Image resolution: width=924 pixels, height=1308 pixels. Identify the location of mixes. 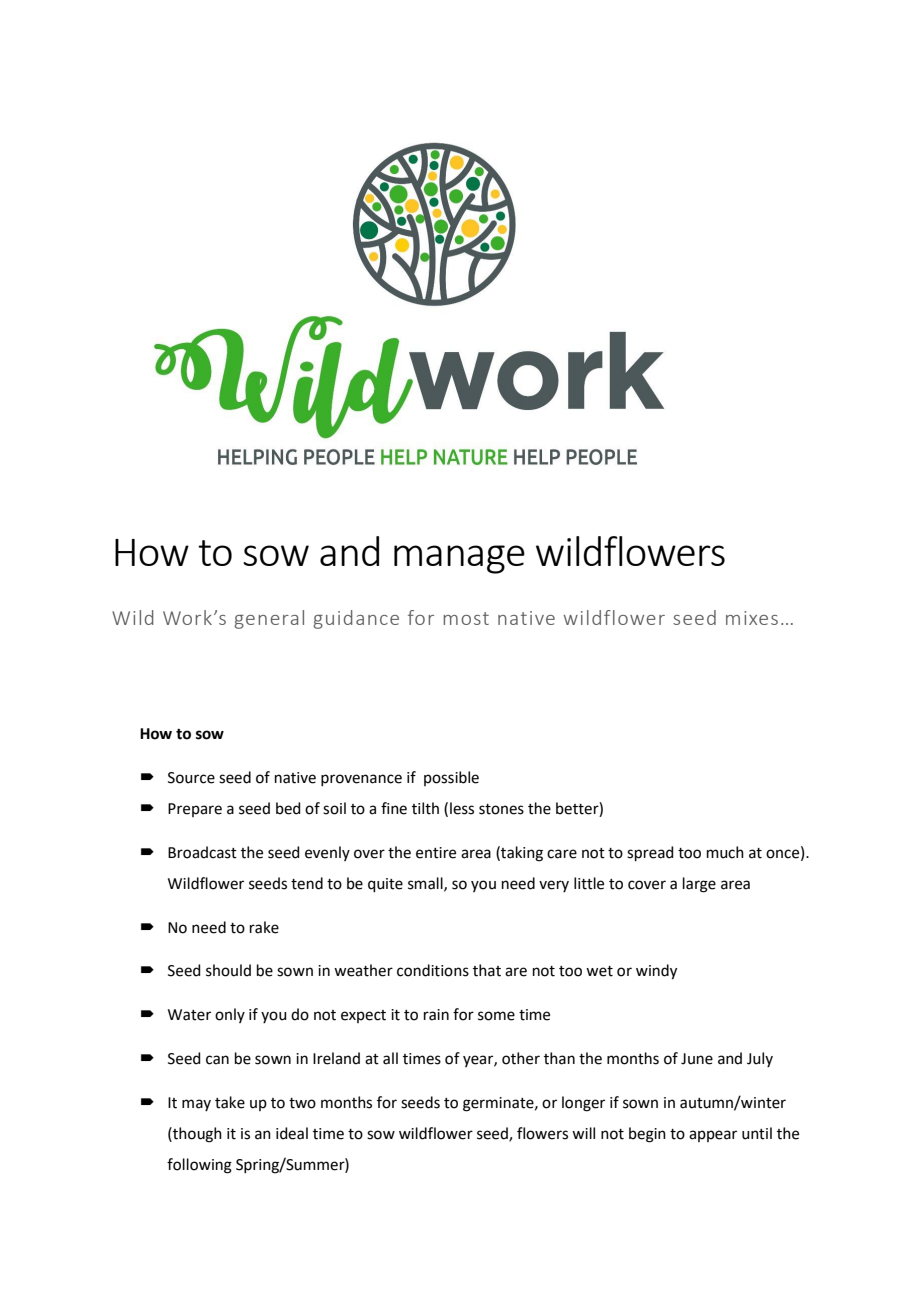
(752, 618).
